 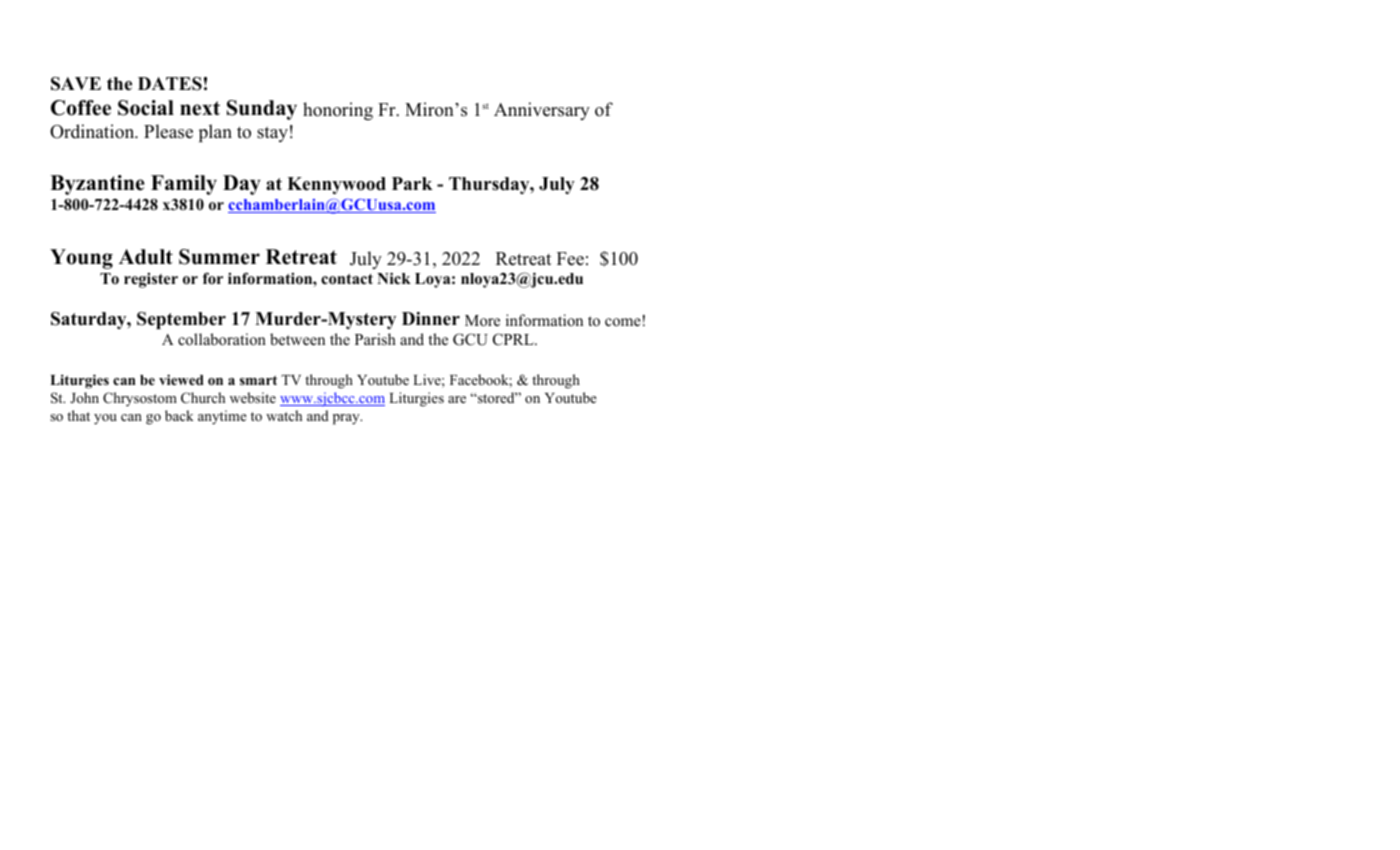 What do you see at coordinates (394, 278) in the screenshot?
I see `Nick` at bounding box center [394, 278].
